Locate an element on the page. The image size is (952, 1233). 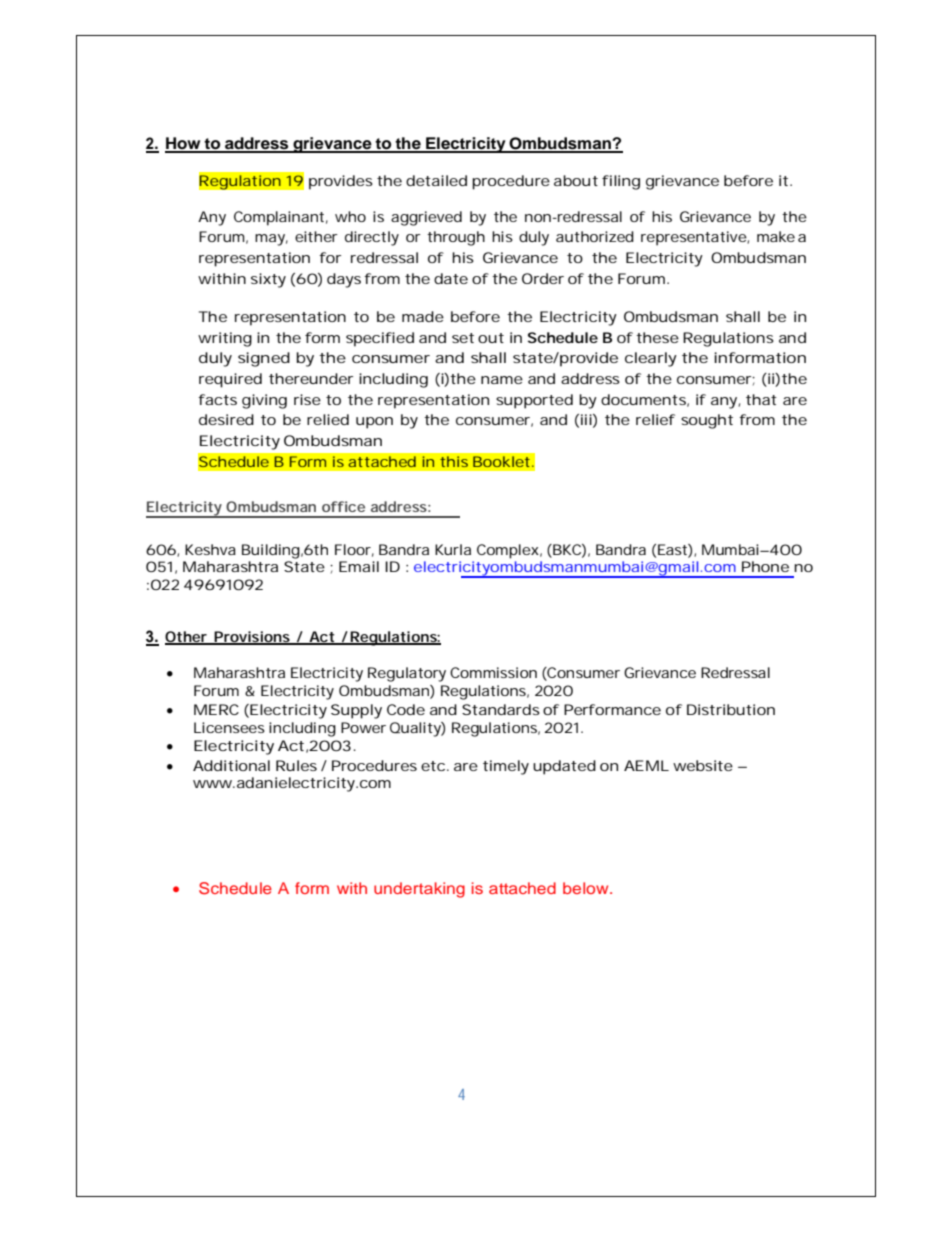
Complex is located at coordinates (508, 551).
